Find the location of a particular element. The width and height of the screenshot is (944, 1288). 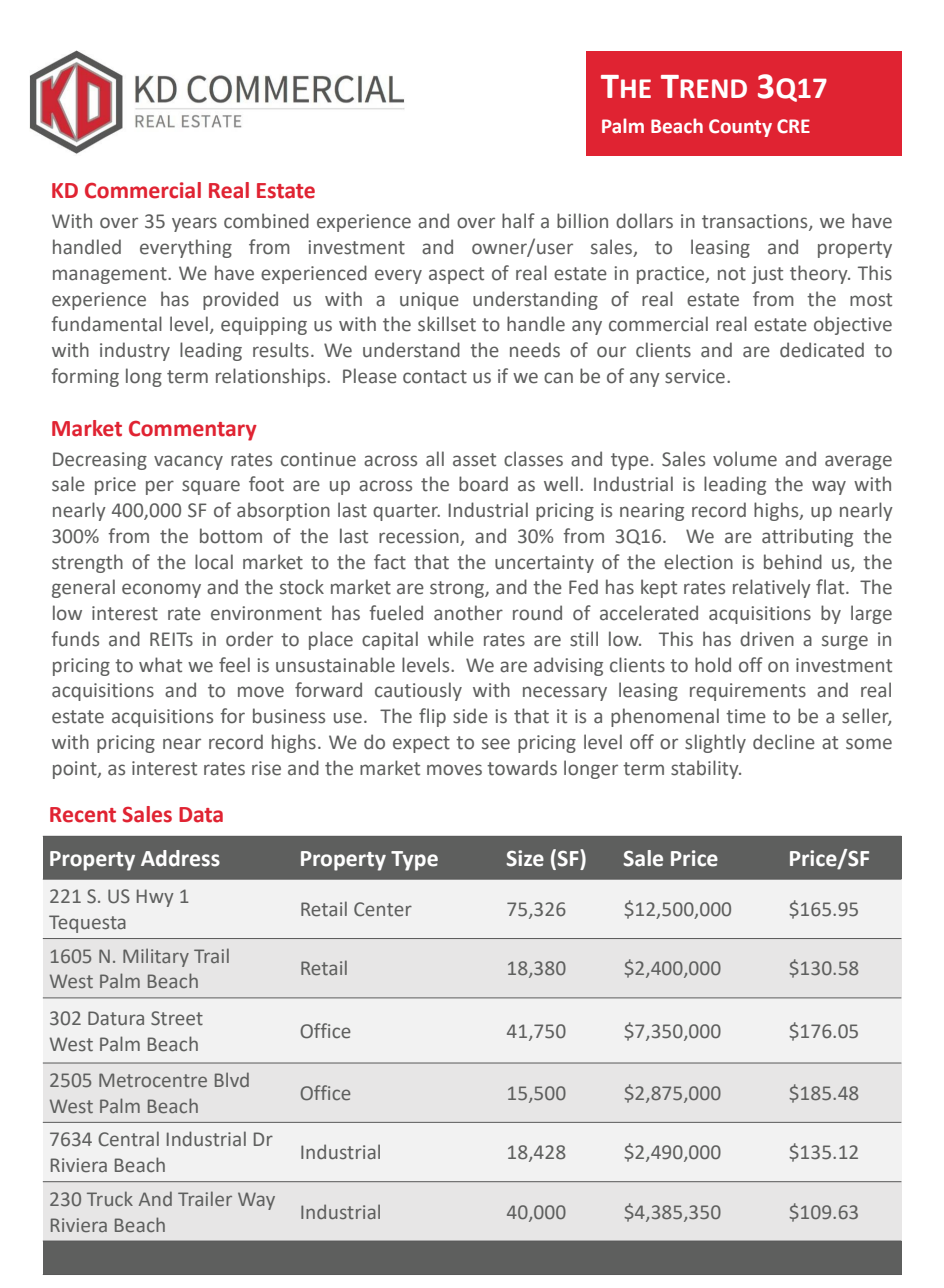

Blvd is located at coordinates (232, 1079).
